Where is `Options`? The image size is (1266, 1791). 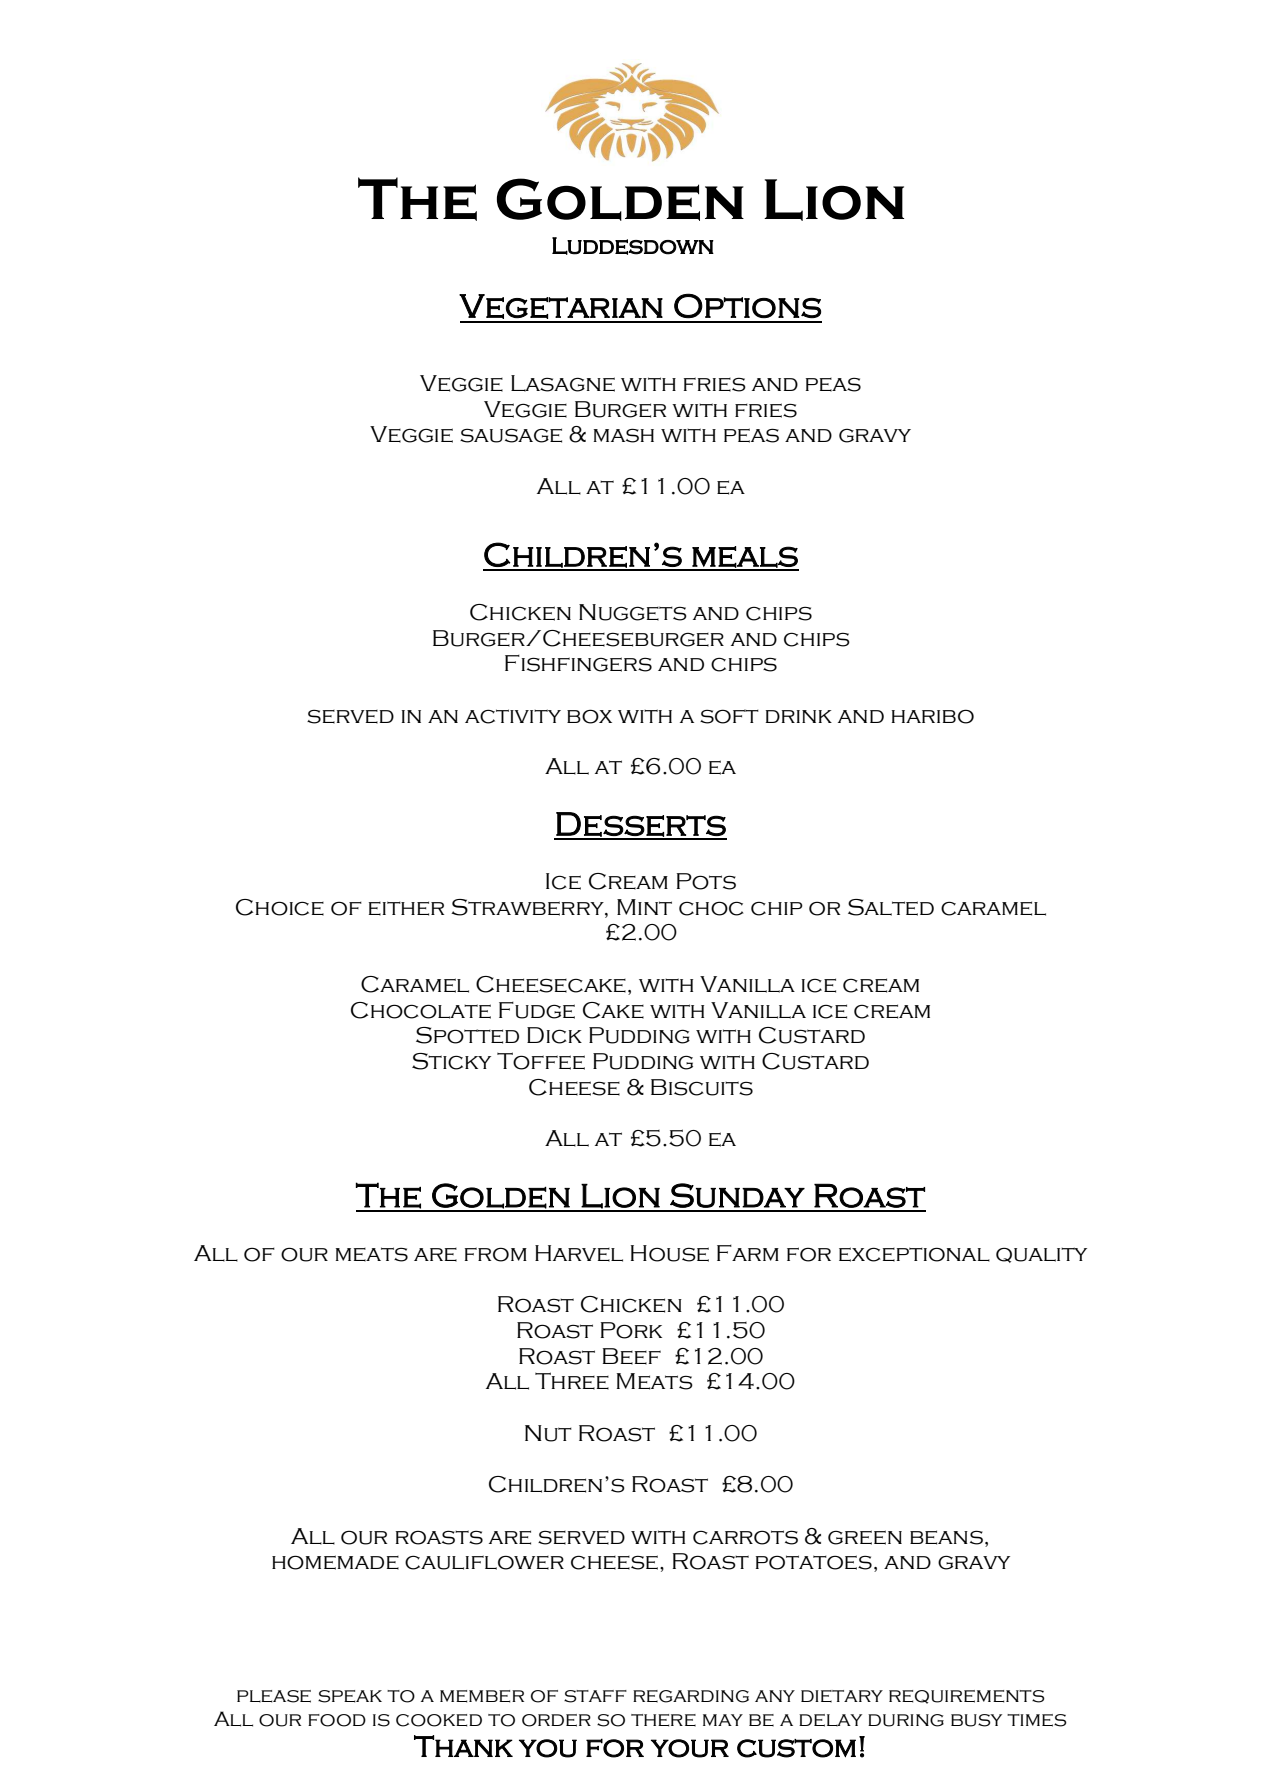 Options is located at coordinates (747, 306).
